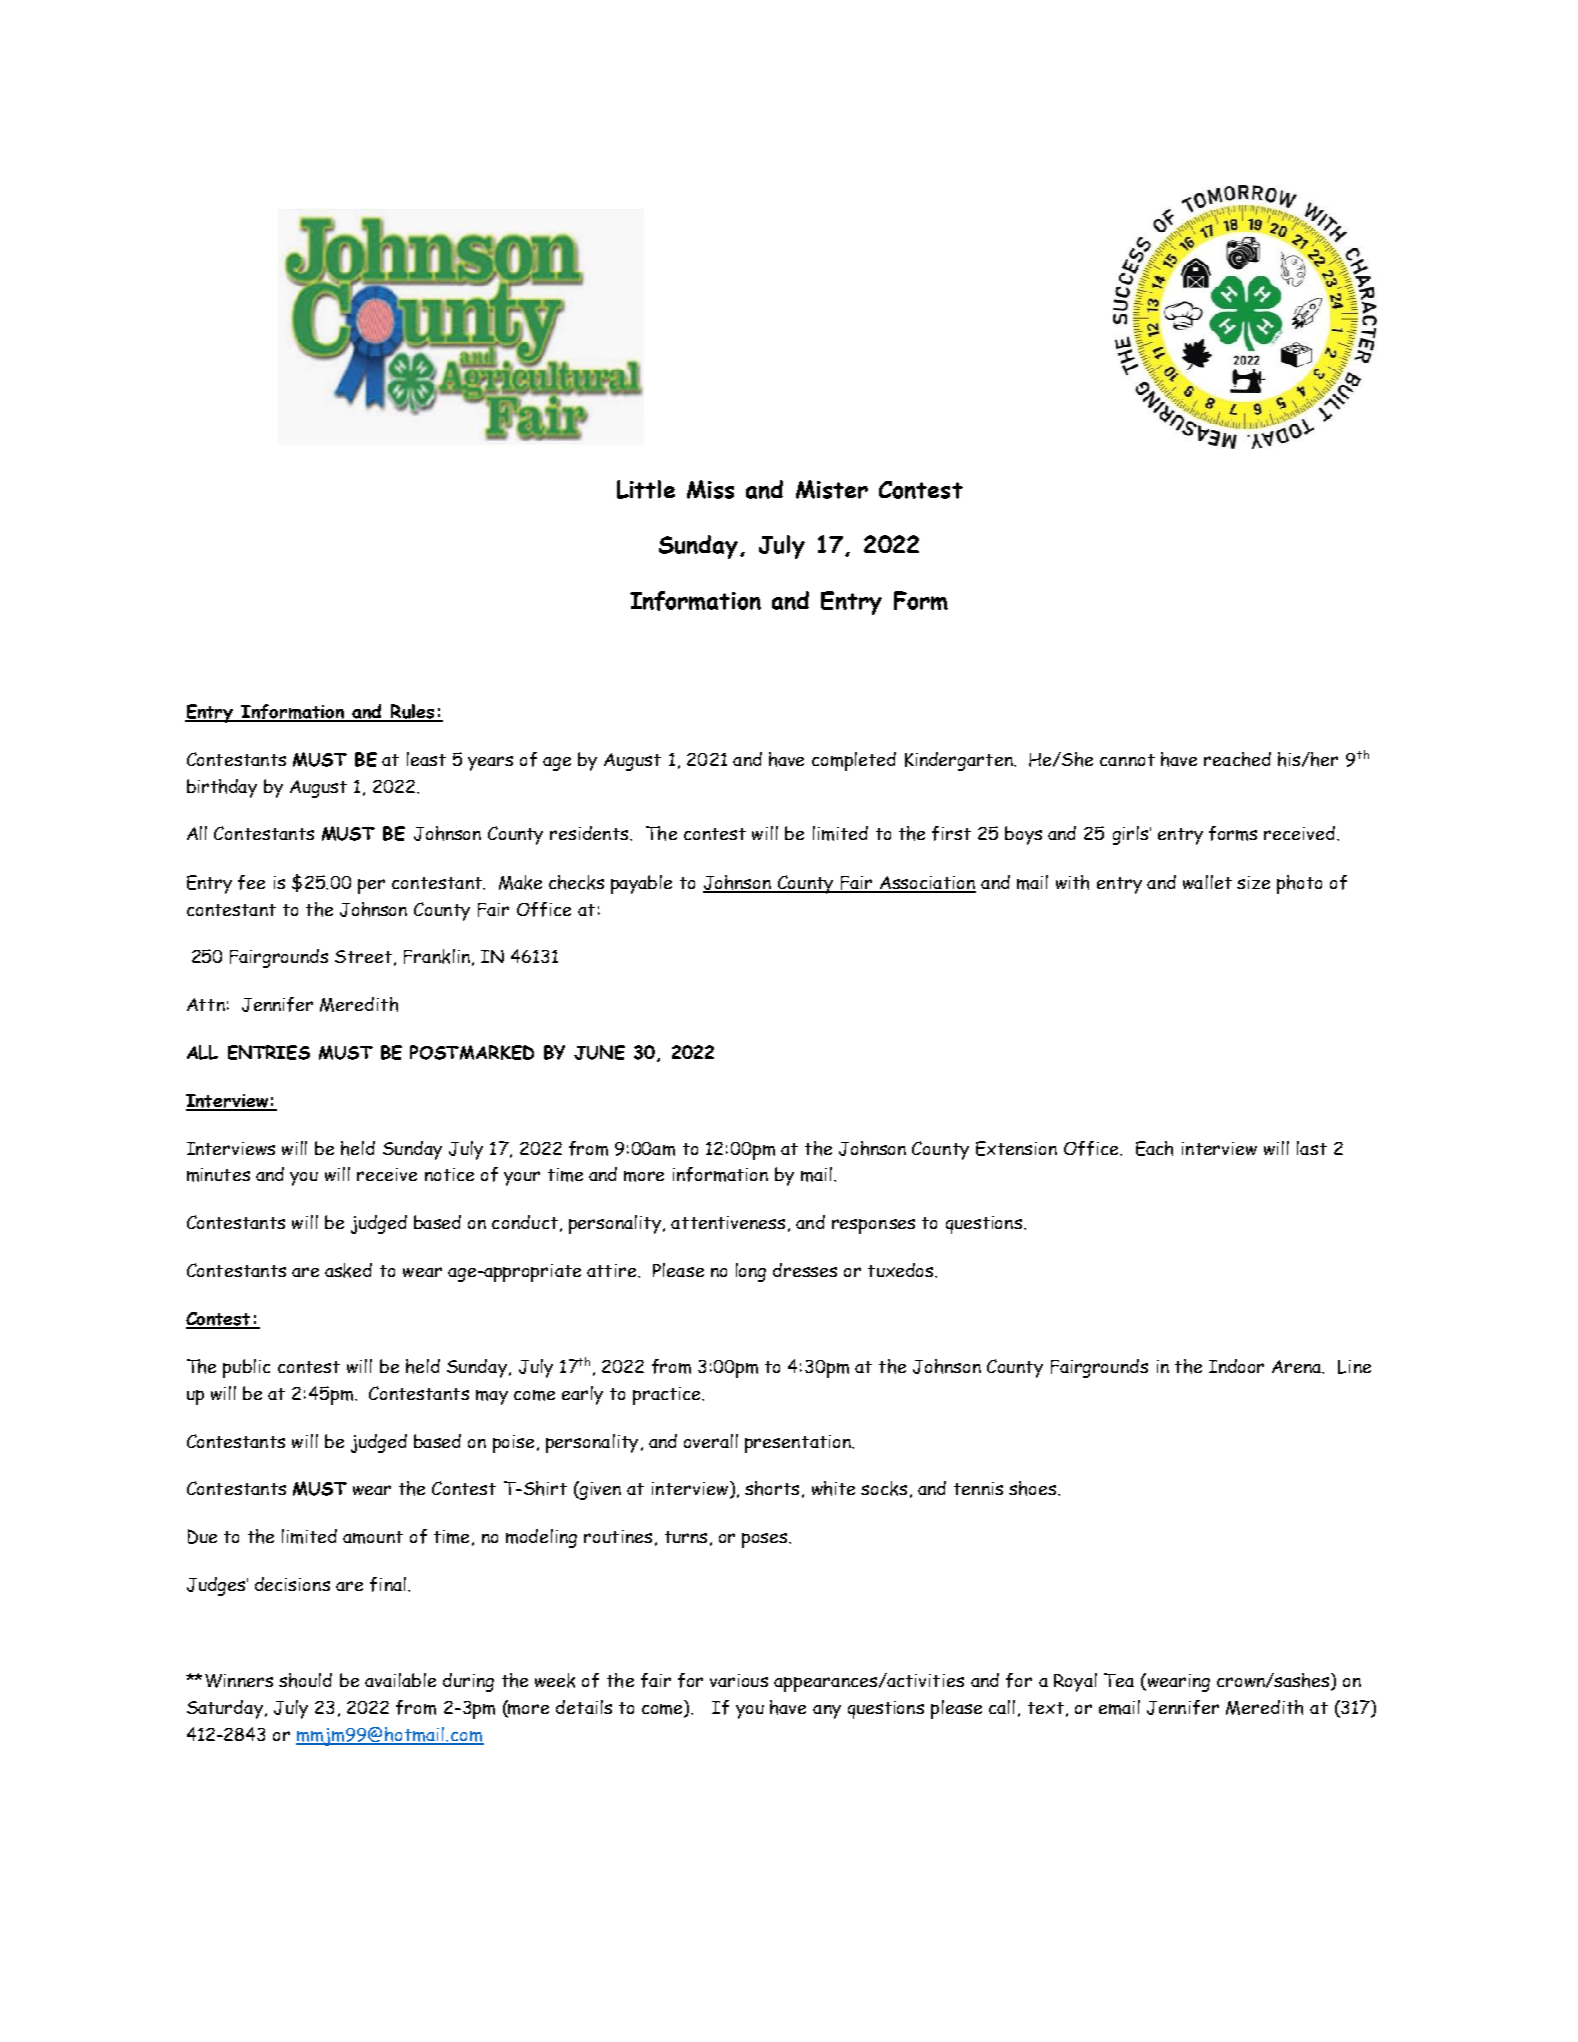  Describe the element at coordinates (222, 788) in the document. I see `birthday` at that location.
